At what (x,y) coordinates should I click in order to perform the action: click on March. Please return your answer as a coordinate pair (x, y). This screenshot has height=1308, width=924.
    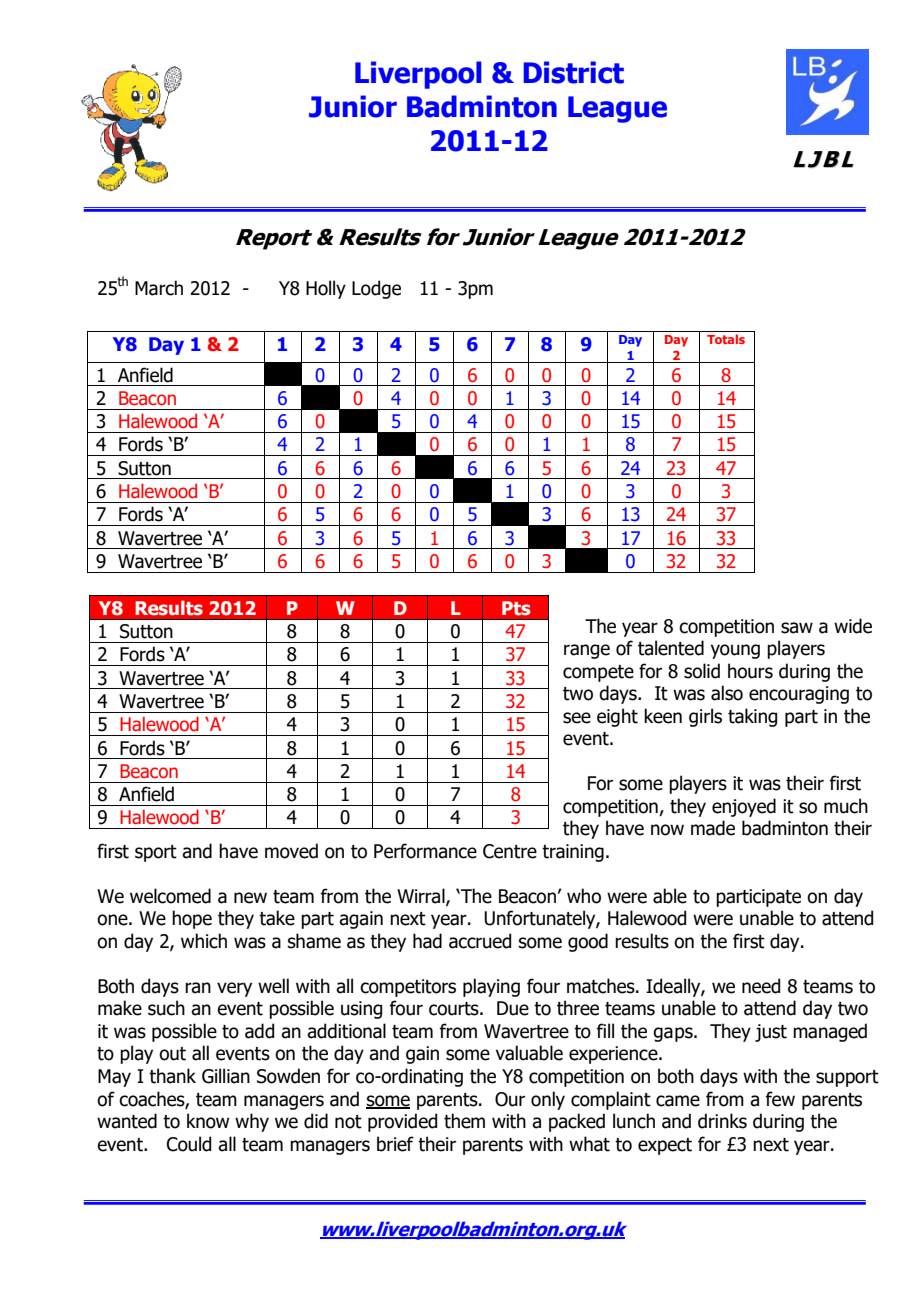
    Looking at the image, I should click on (159, 288).
